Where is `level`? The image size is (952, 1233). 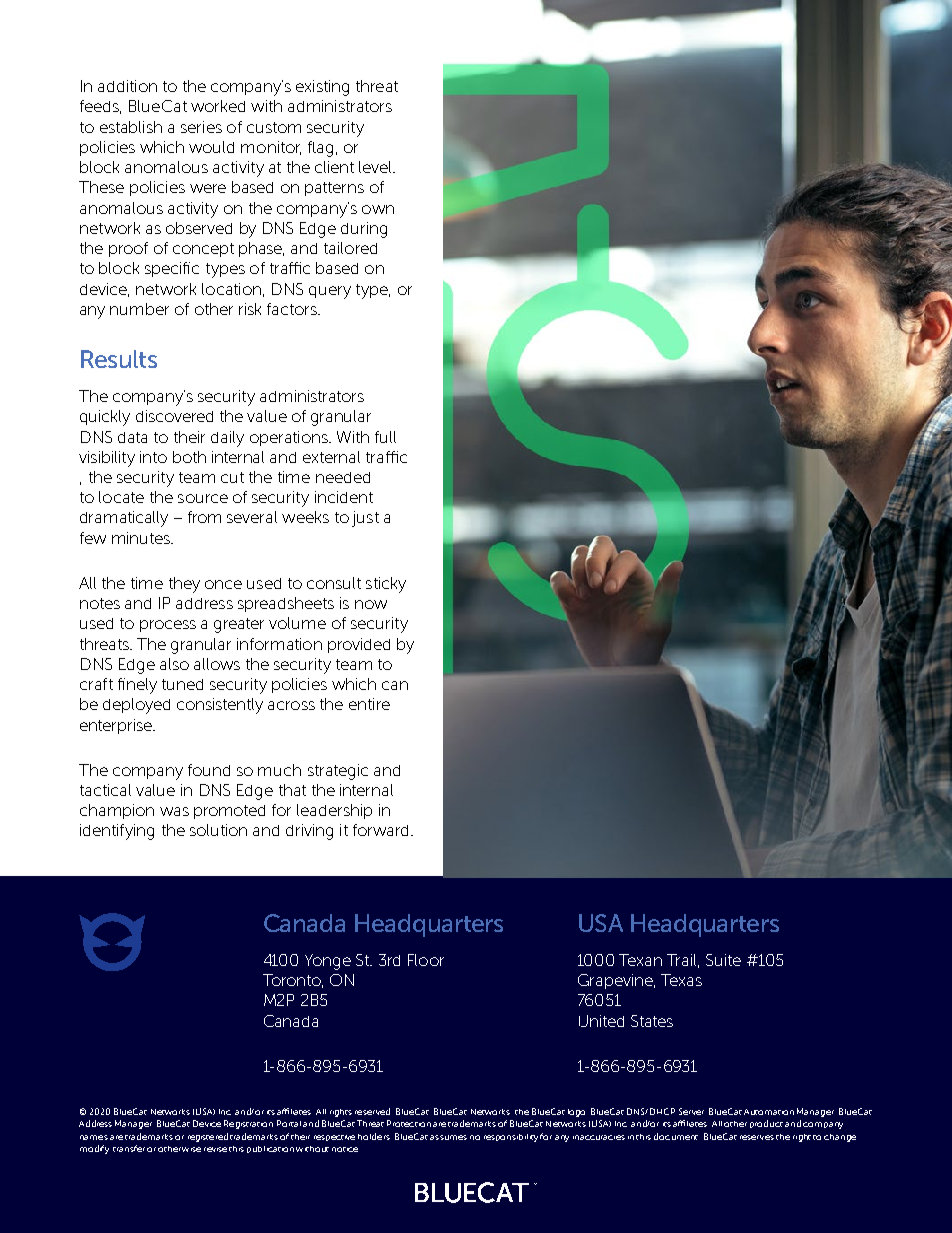 level is located at coordinates (376, 167).
